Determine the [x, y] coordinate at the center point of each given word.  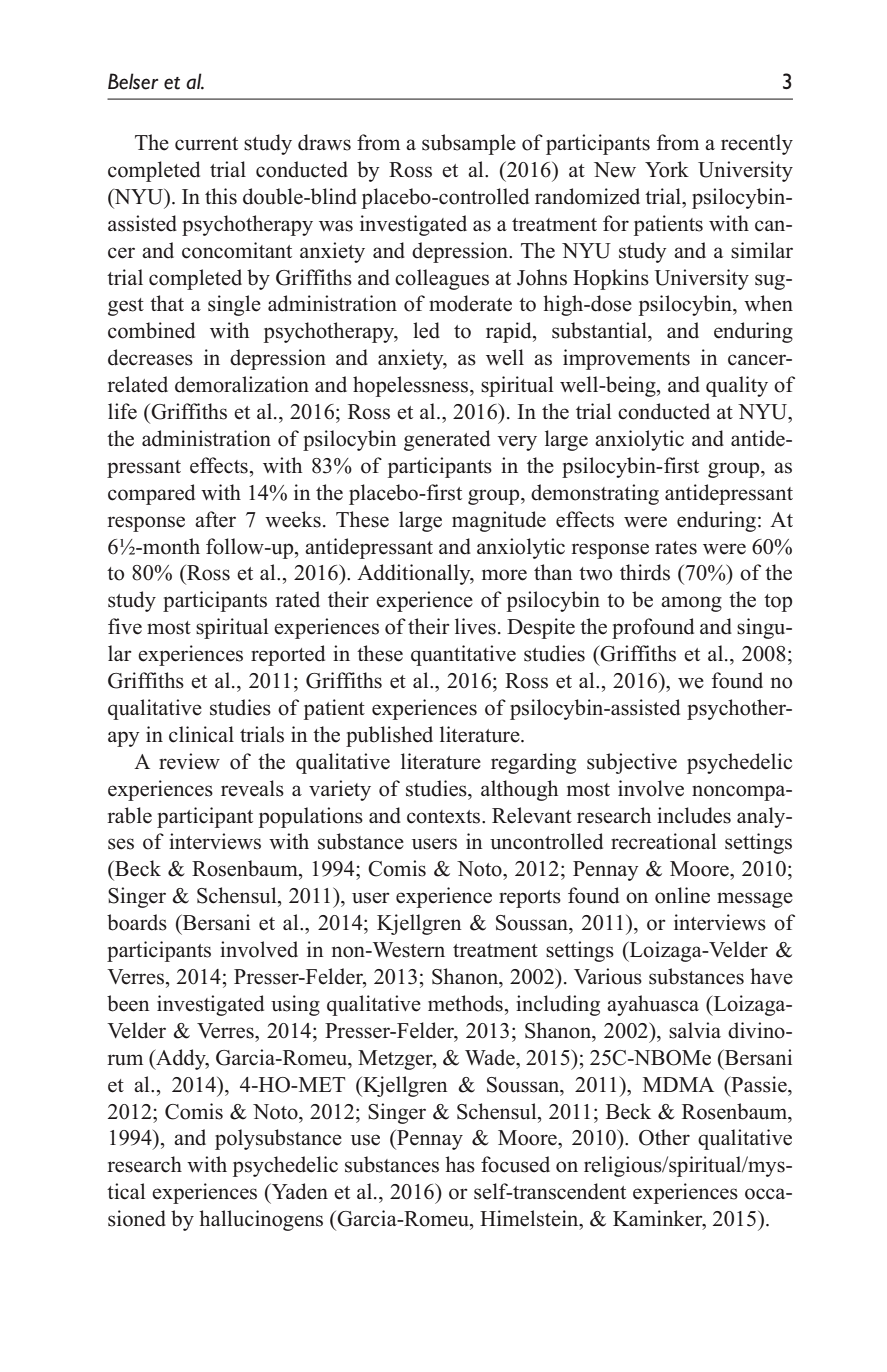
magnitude [499, 521]
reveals [252, 788]
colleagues [442, 279]
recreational [663, 841]
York [667, 169]
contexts [445, 817]
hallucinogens [261, 1220]
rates [676, 548]
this [221, 196]
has [460, 1164]
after [215, 519]
